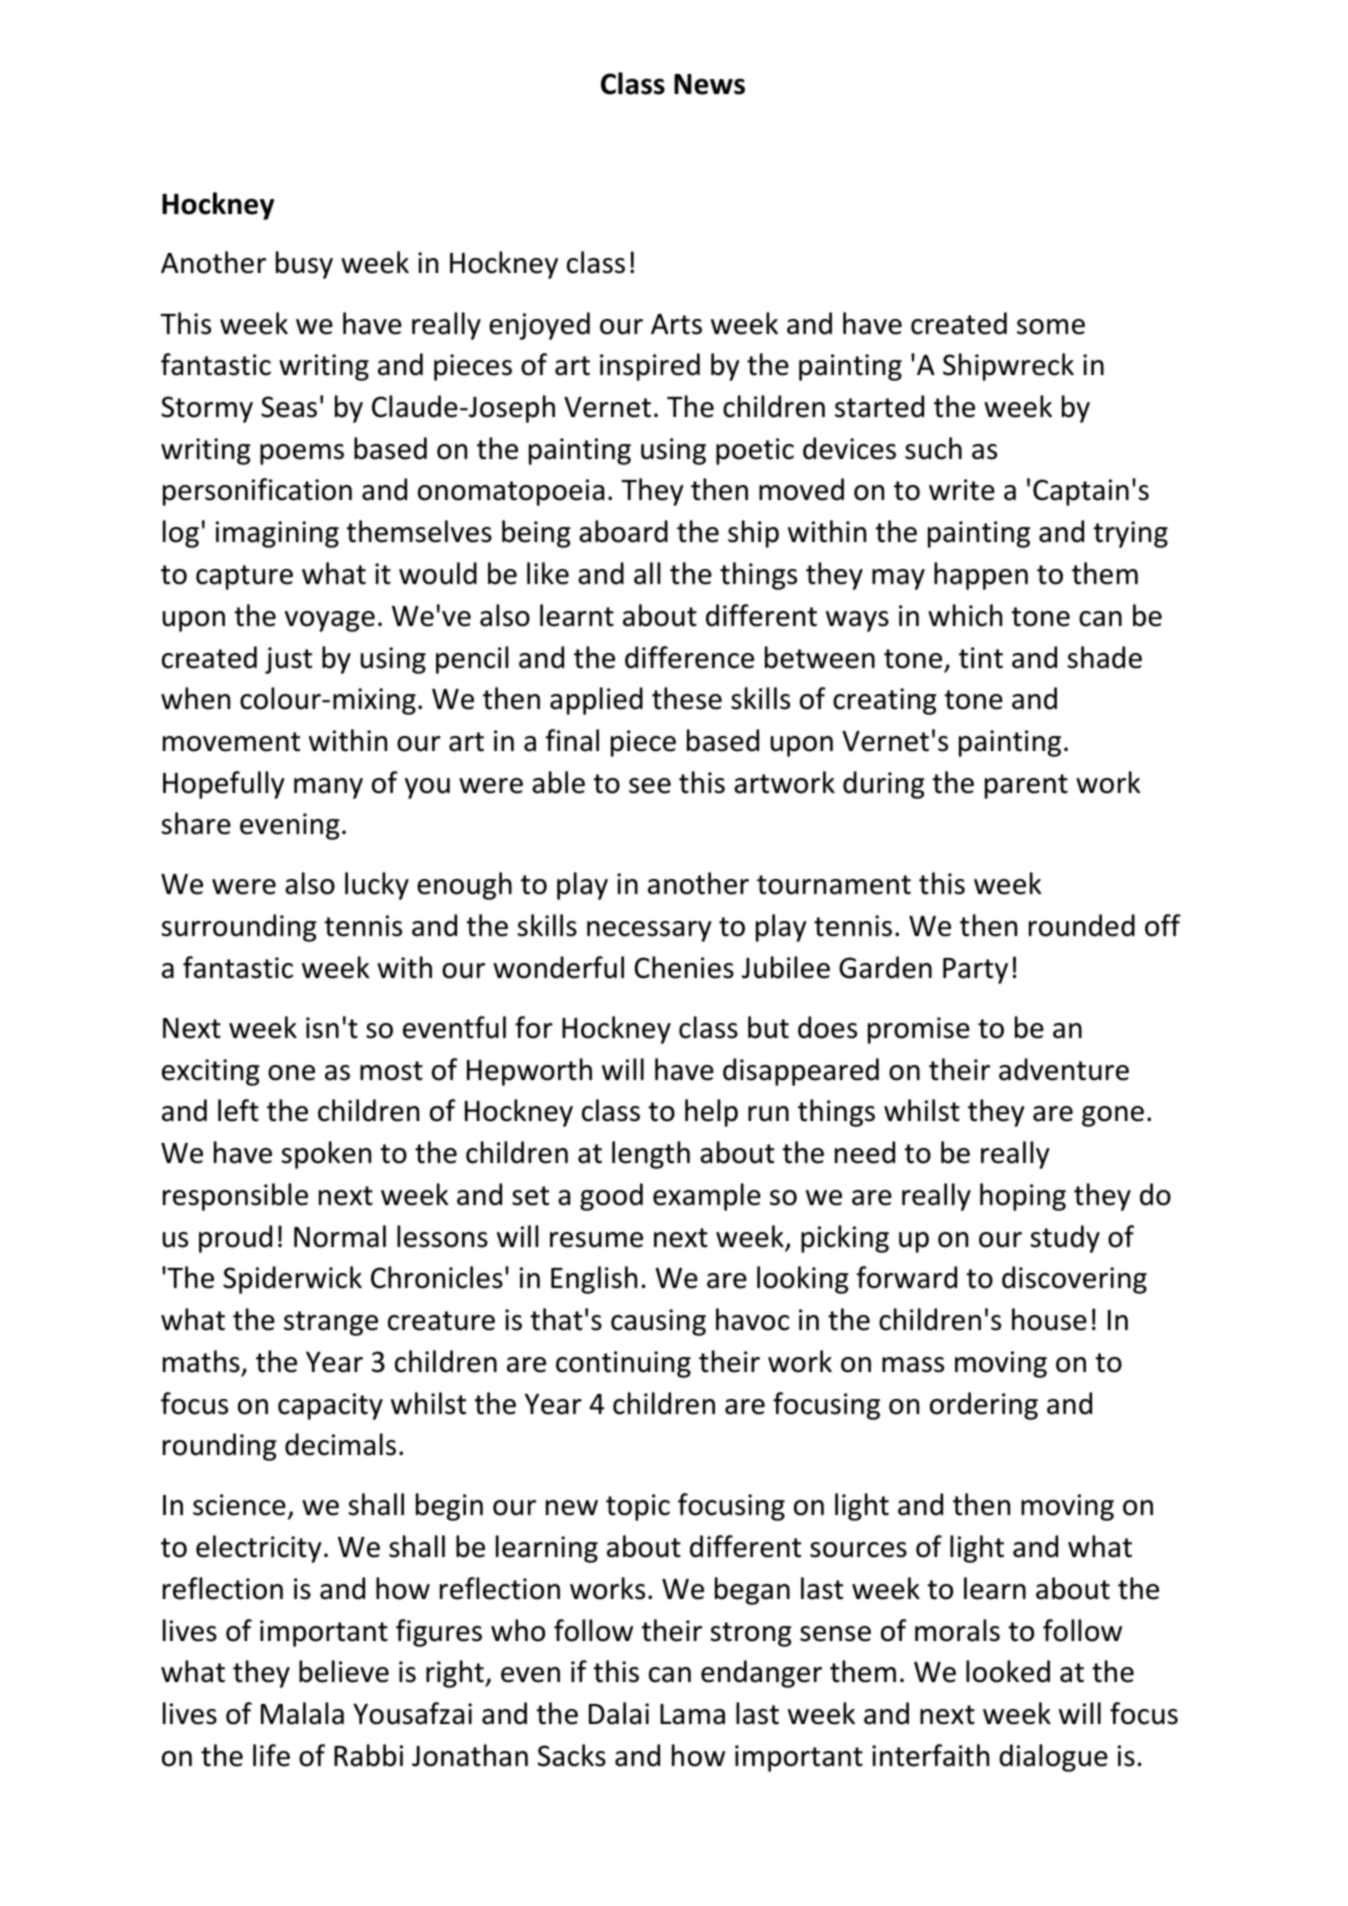  What do you see at coordinates (1049, 1319) in the screenshot?
I see `house` at bounding box center [1049, 1319].
